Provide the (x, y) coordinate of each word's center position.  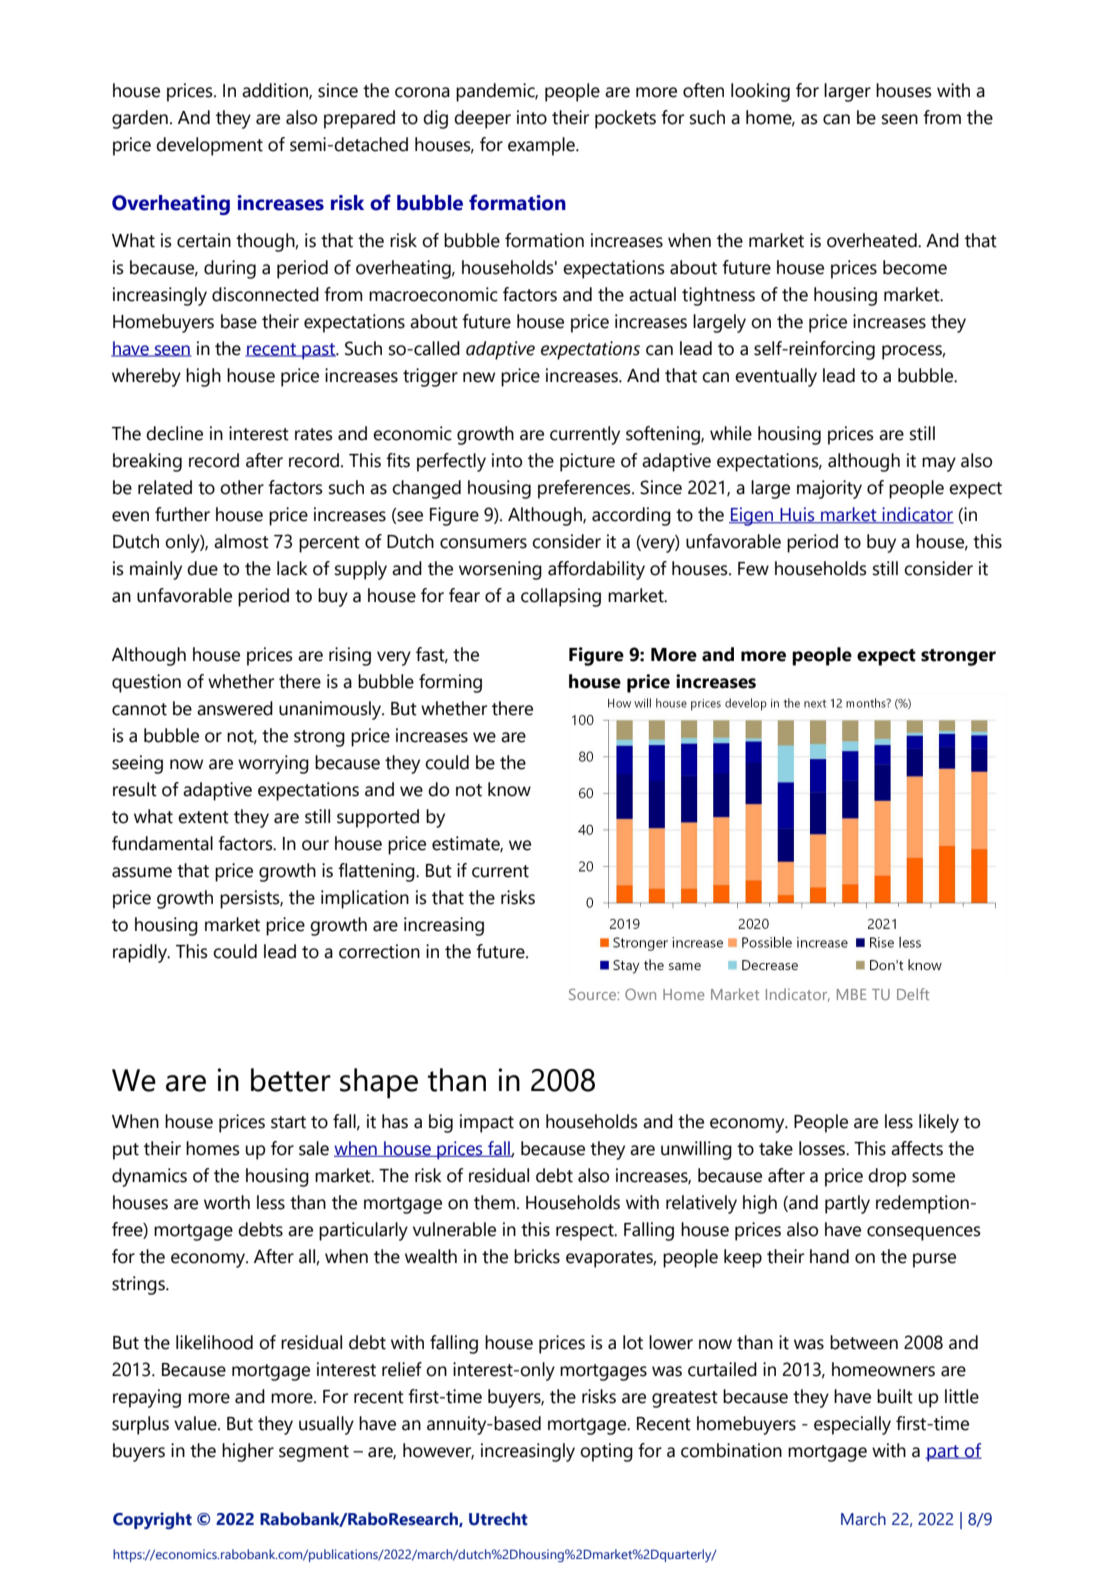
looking (760, 92)
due (202, 568)
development (209, 146)
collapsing (561, 597)
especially (852, 1425)
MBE (851, 994)
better (291, 1080)
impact (487, 1123)
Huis (797, 515)
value (196, 1423)
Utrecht (498, 1519)
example (542, 146)
